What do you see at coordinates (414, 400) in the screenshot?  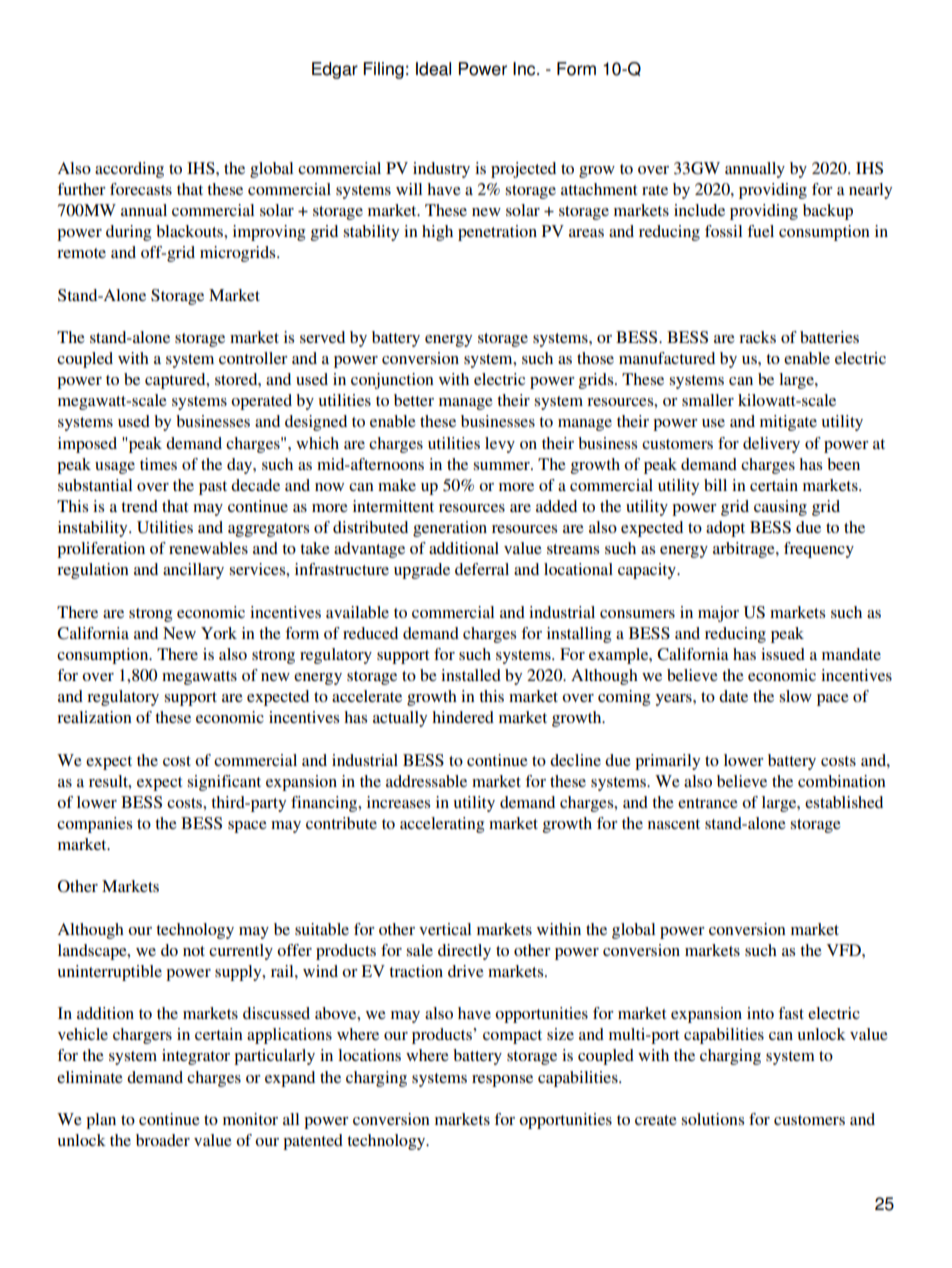 I see `better` at bounding box center [414, 400].
